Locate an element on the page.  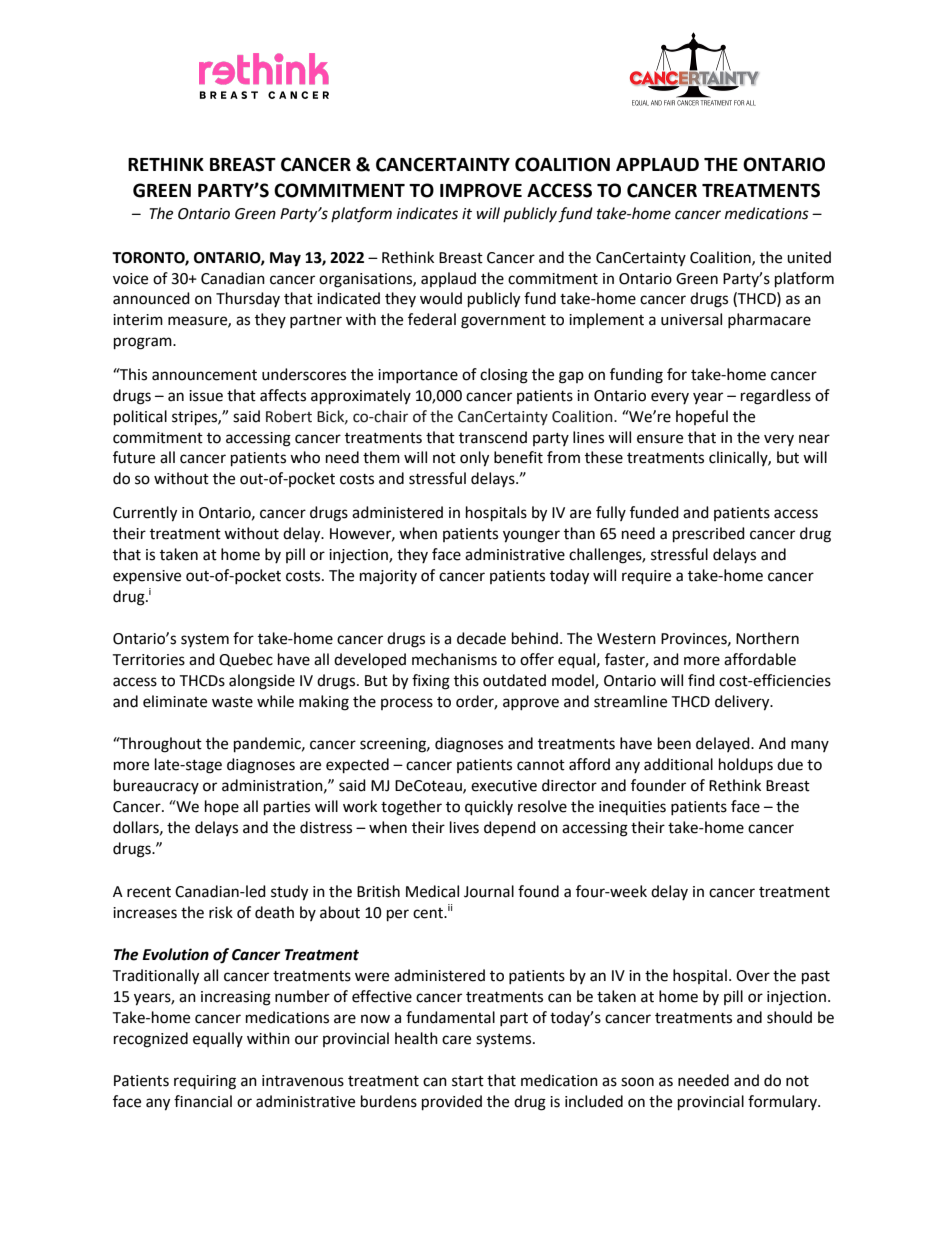
waste is located at coordinates (232, 702).
